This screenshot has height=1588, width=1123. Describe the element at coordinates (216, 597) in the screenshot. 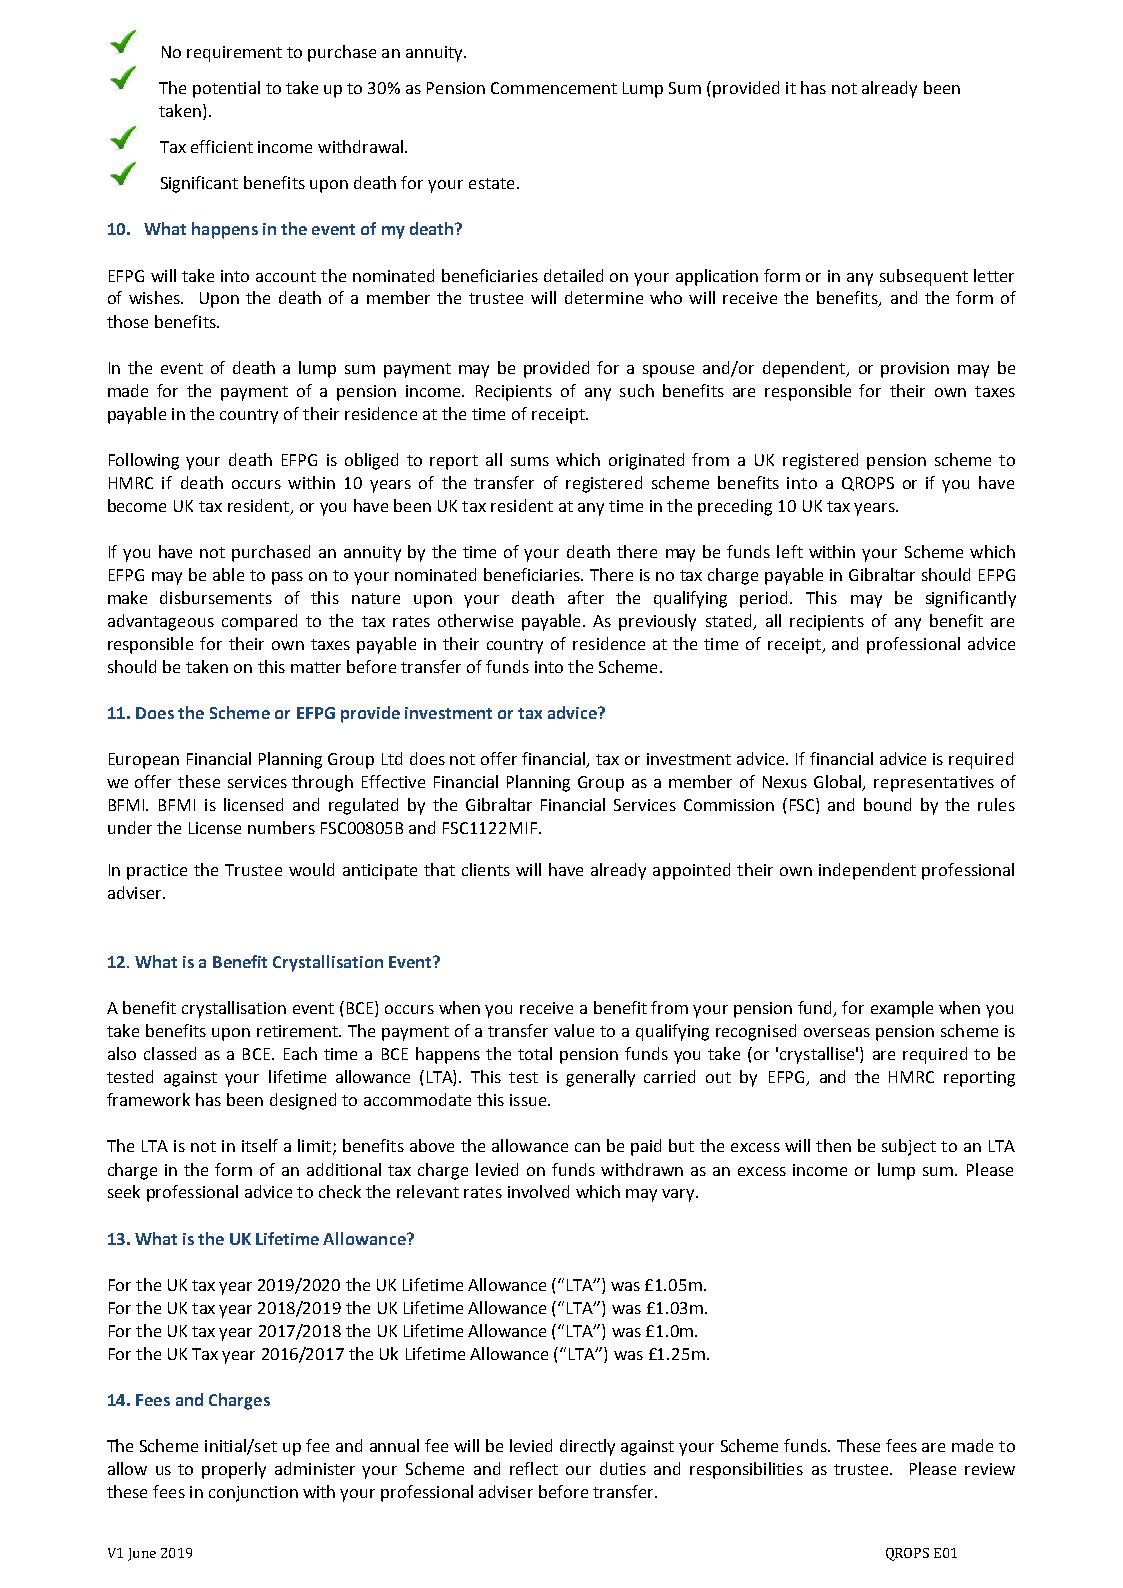

I see `disbursements` at that location.
